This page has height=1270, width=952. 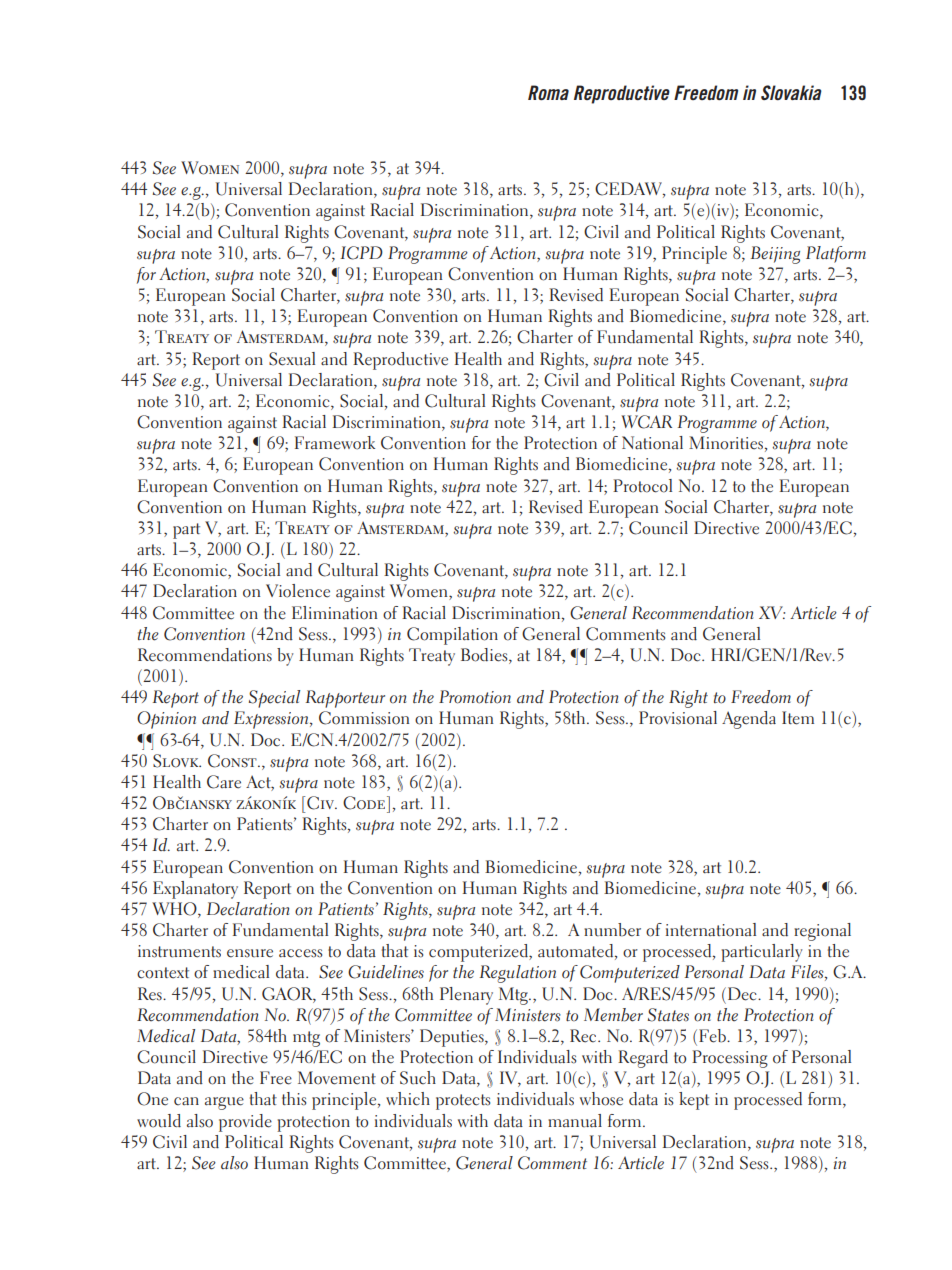 I want to click on Const, so click(x=233, y=761).
